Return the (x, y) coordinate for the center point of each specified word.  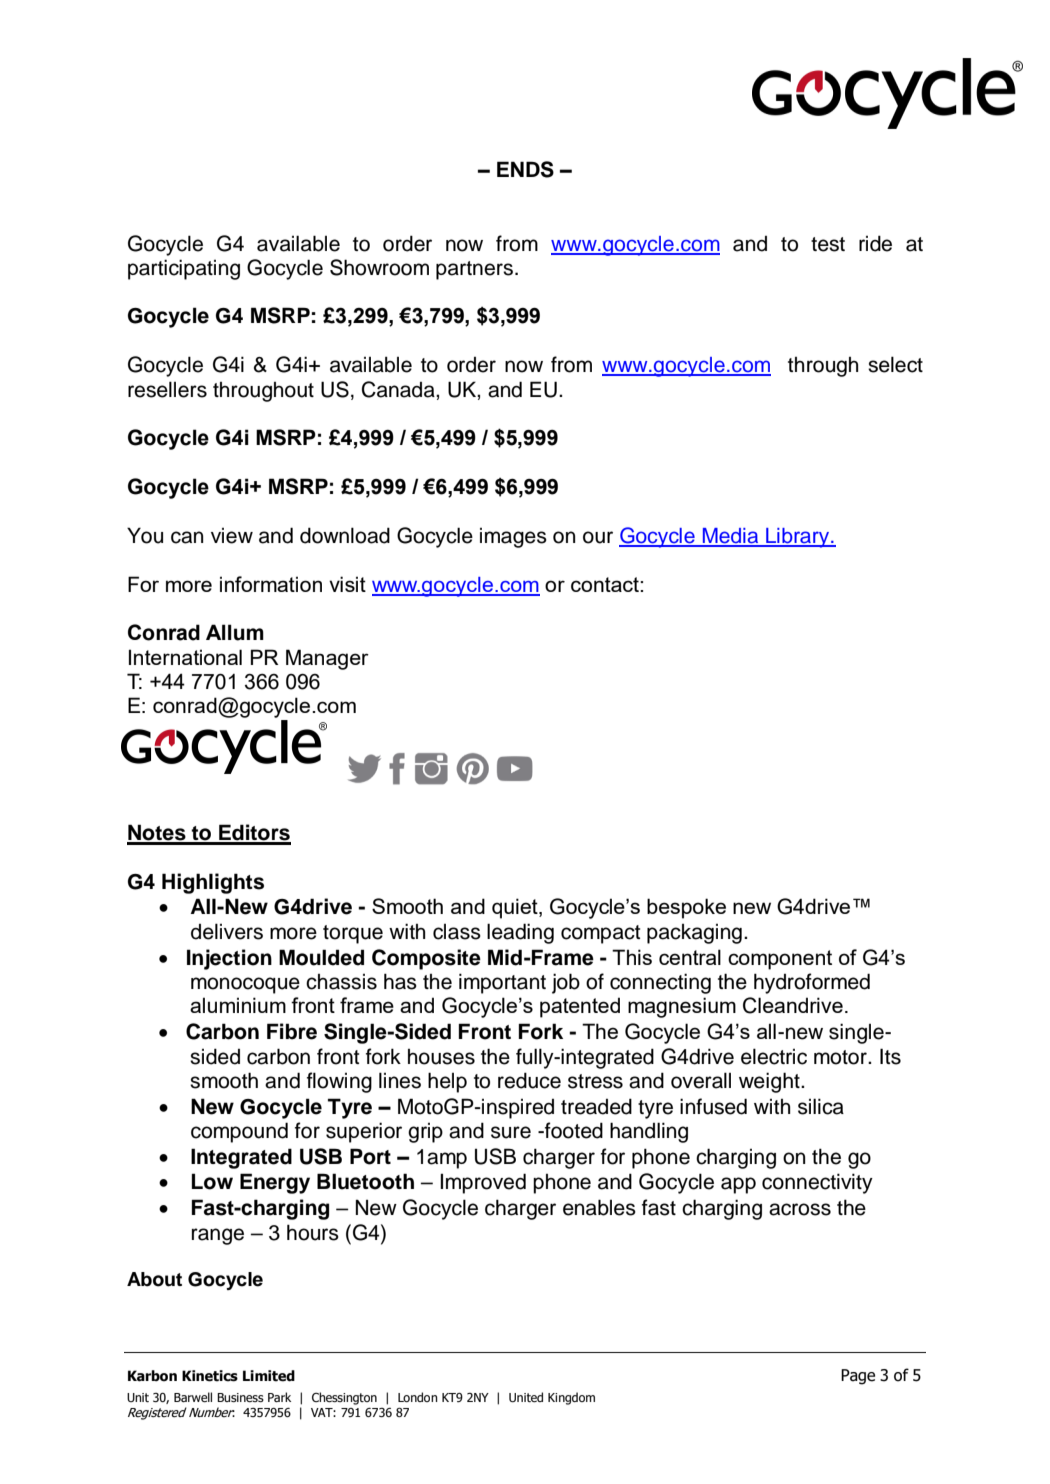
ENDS (525, 169)
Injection (229, 959)
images (513, 538)
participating (184, 269)
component (780, 960)
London (418, 1397)
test (828, 244)
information (271, 584)
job (566, 983)
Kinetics (210, 1376)
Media (730, 537)
